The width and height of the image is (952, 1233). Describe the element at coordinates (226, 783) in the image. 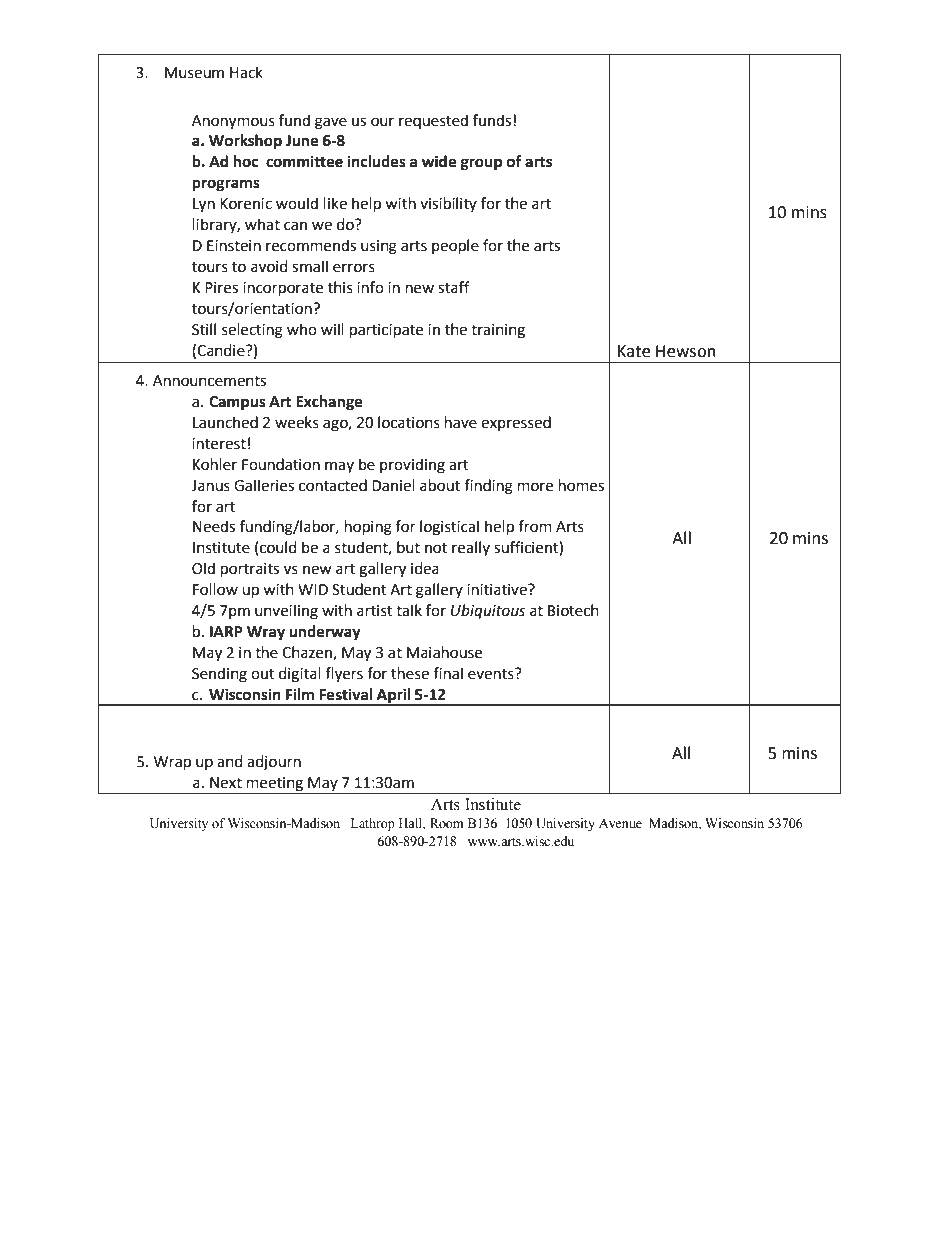

I see `Next` at that location.
